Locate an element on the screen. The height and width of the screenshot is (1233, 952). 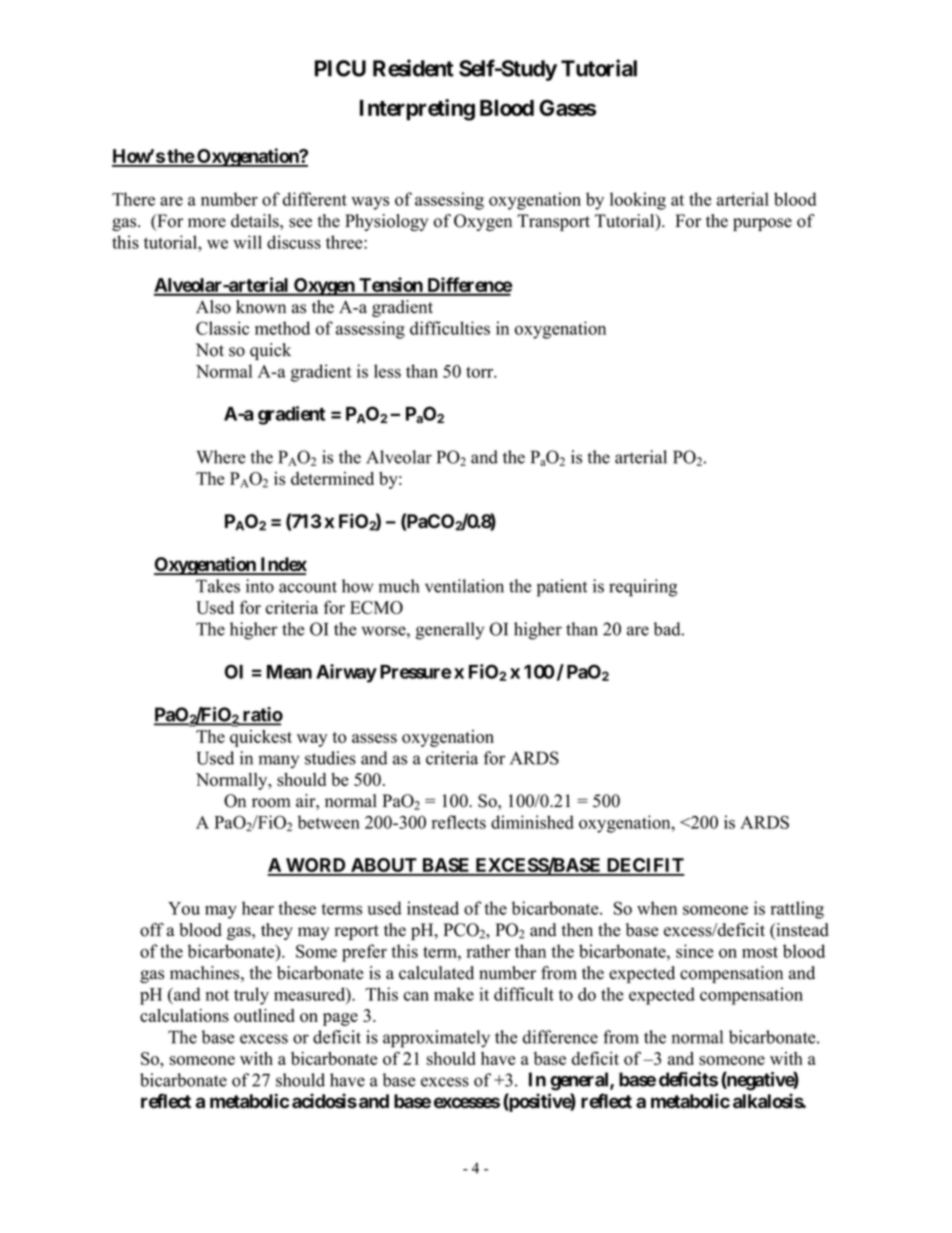
looking is located at coordinates (638, 201).
